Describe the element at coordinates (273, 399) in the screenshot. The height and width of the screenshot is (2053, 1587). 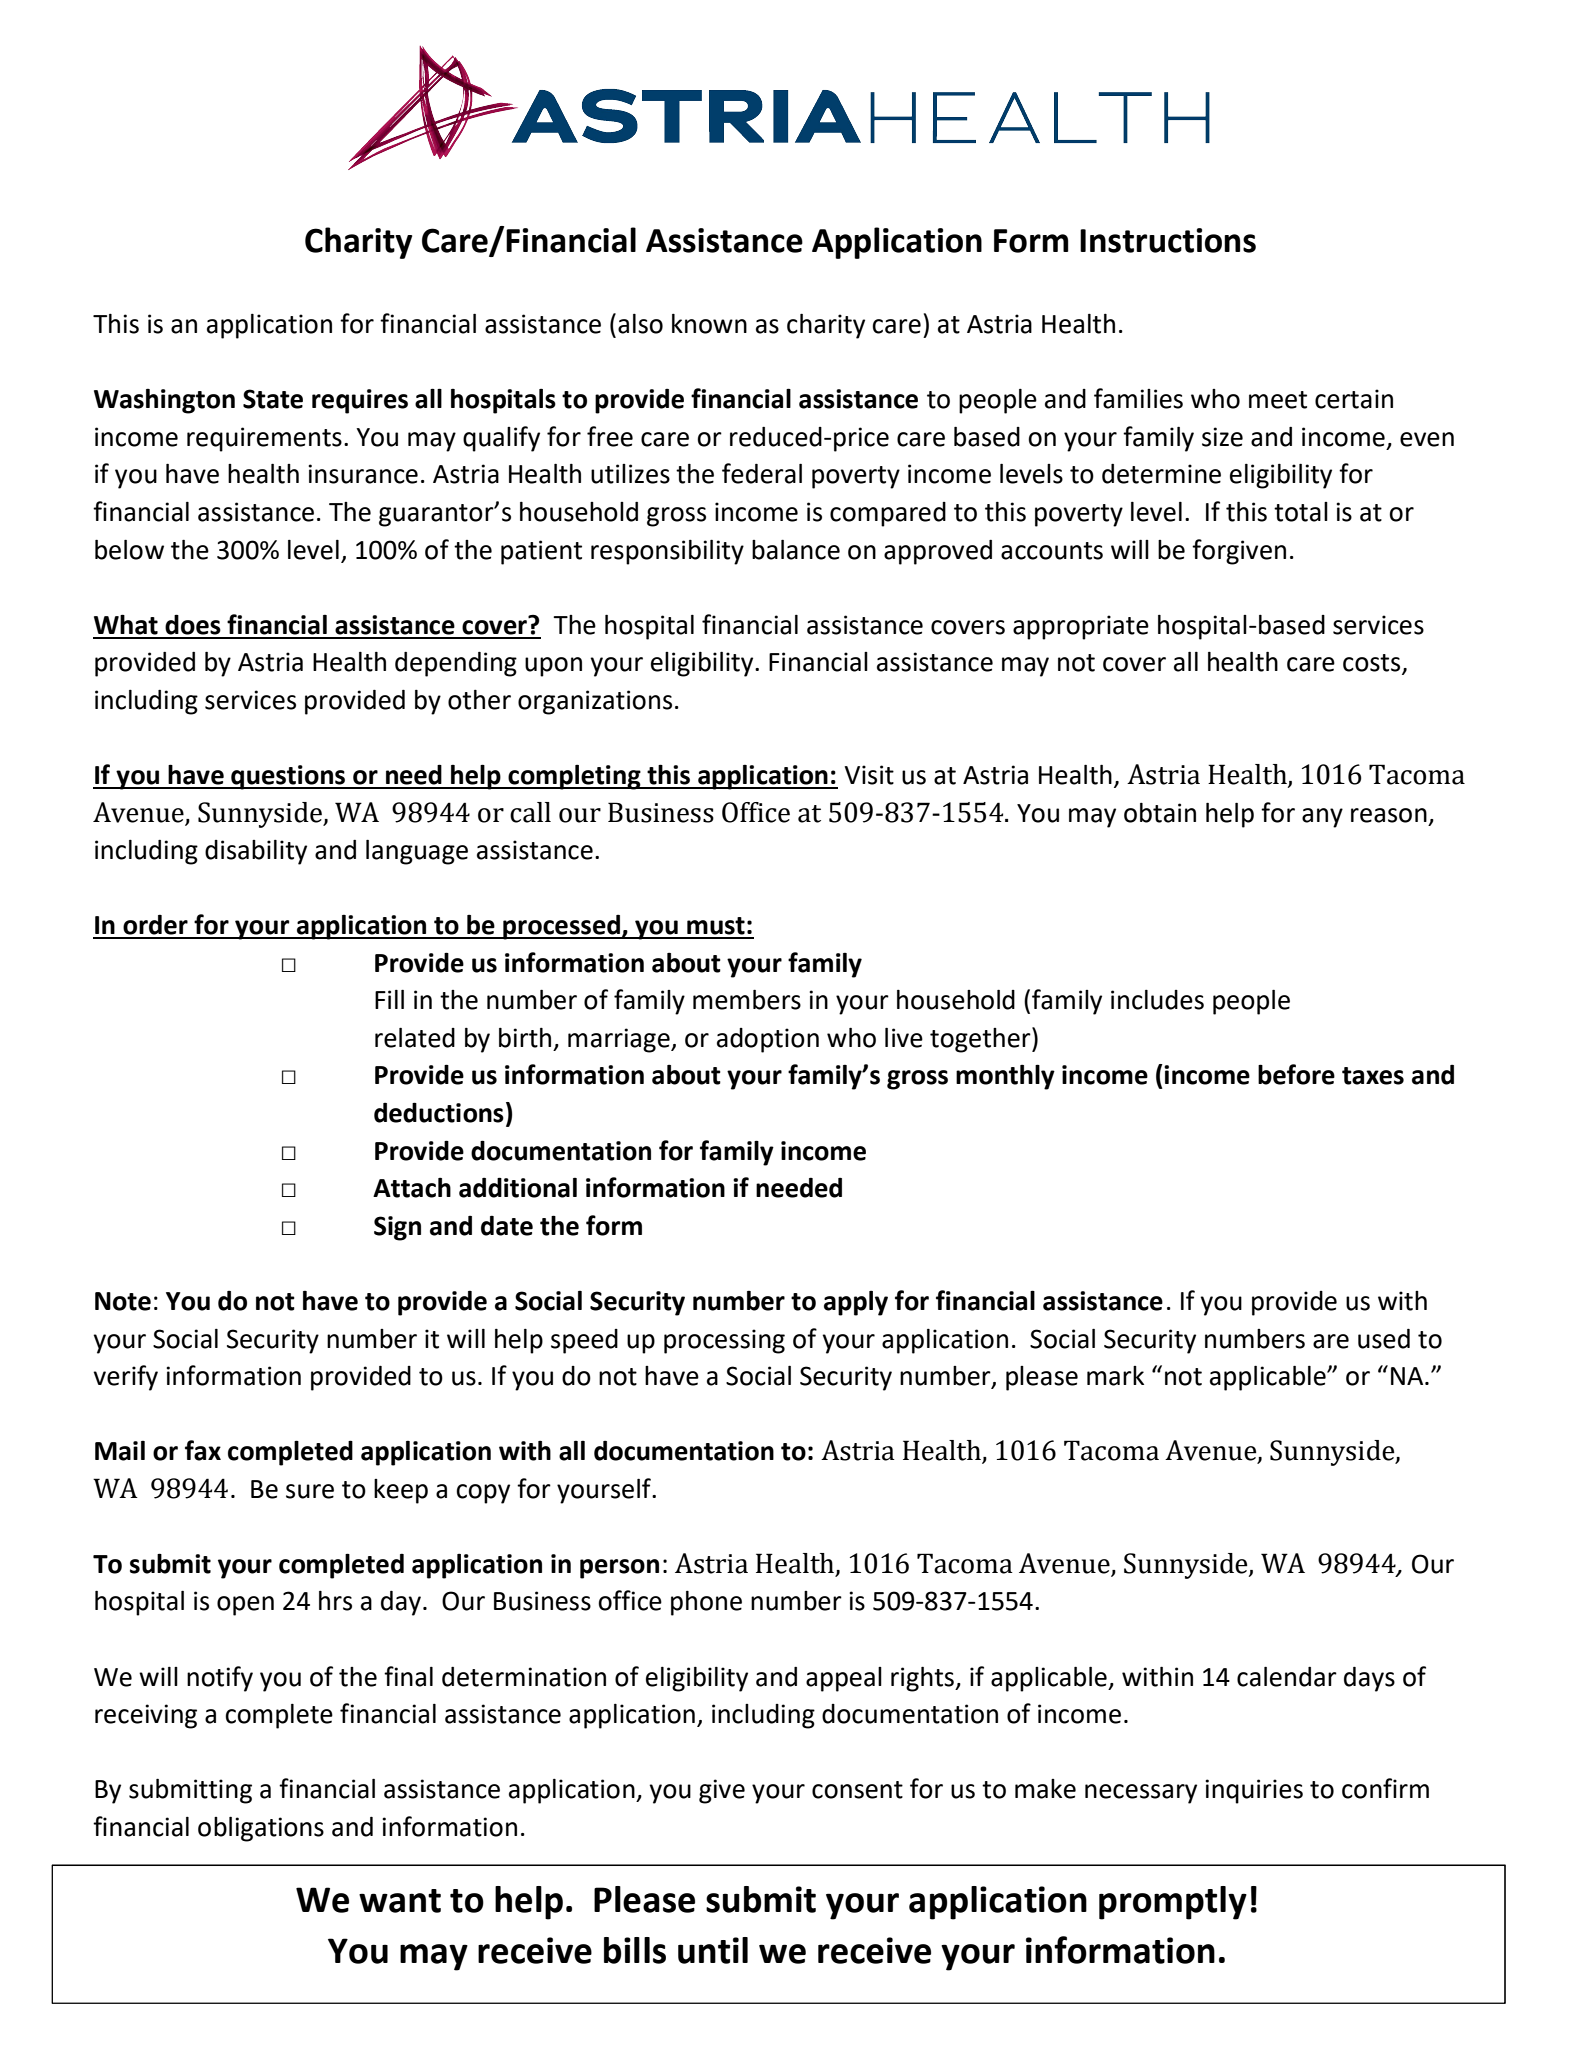
I see `State` at that location.
